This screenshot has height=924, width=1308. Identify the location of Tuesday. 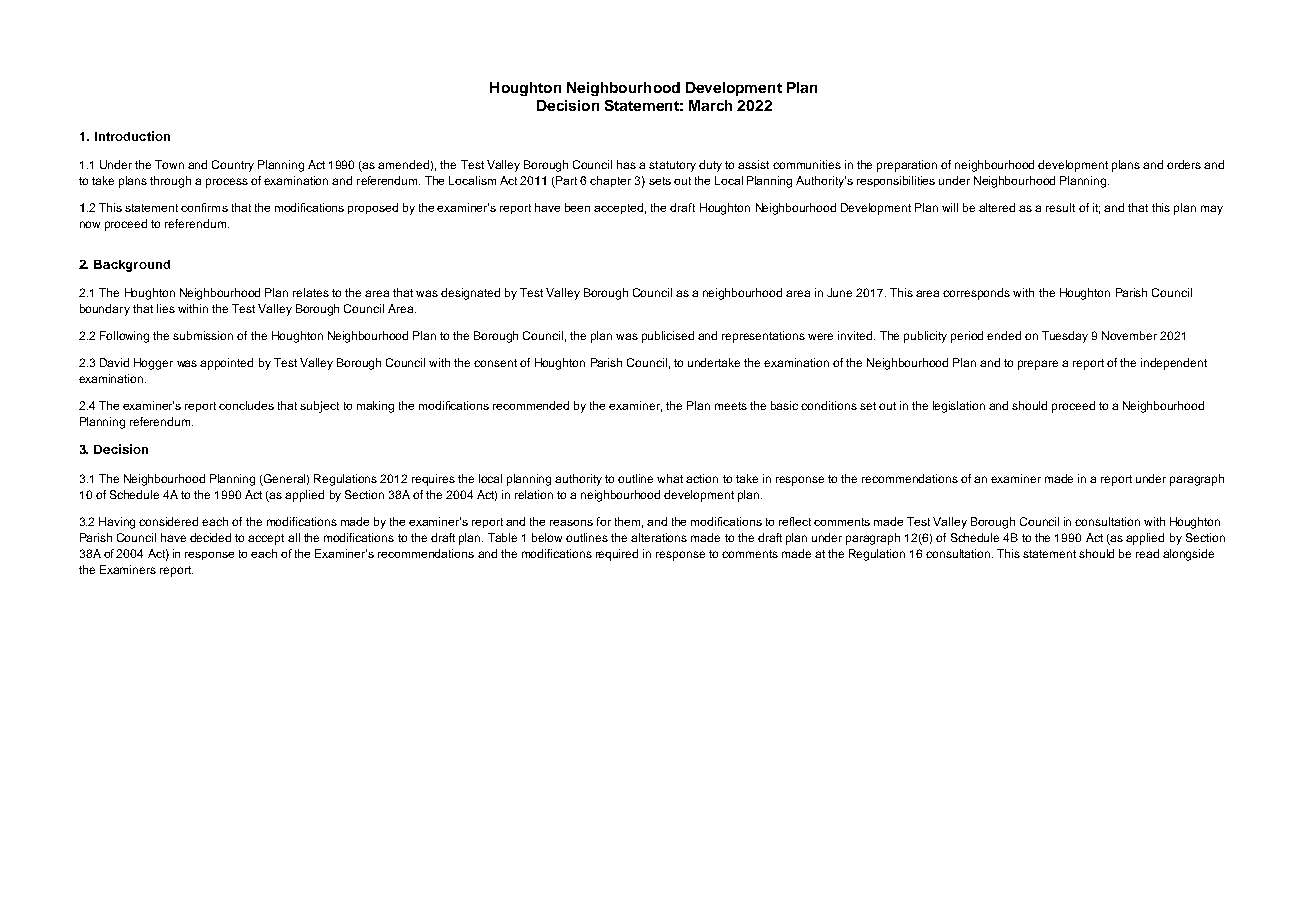
(1065, 337).
